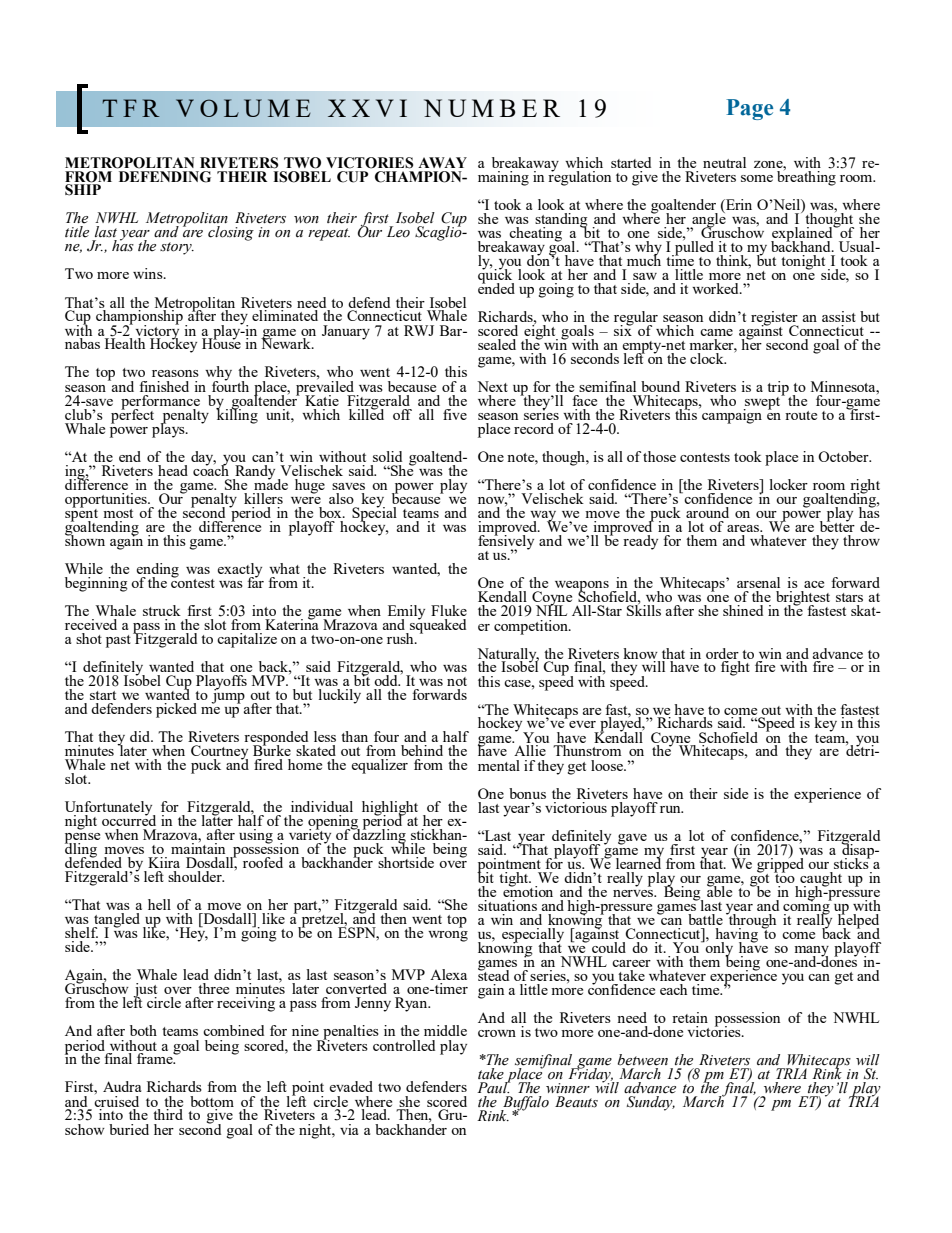  What do you see at coordinates (651, 1103) in the screenshot?
I see `Sunday` at bounding box center [651, 1103].
